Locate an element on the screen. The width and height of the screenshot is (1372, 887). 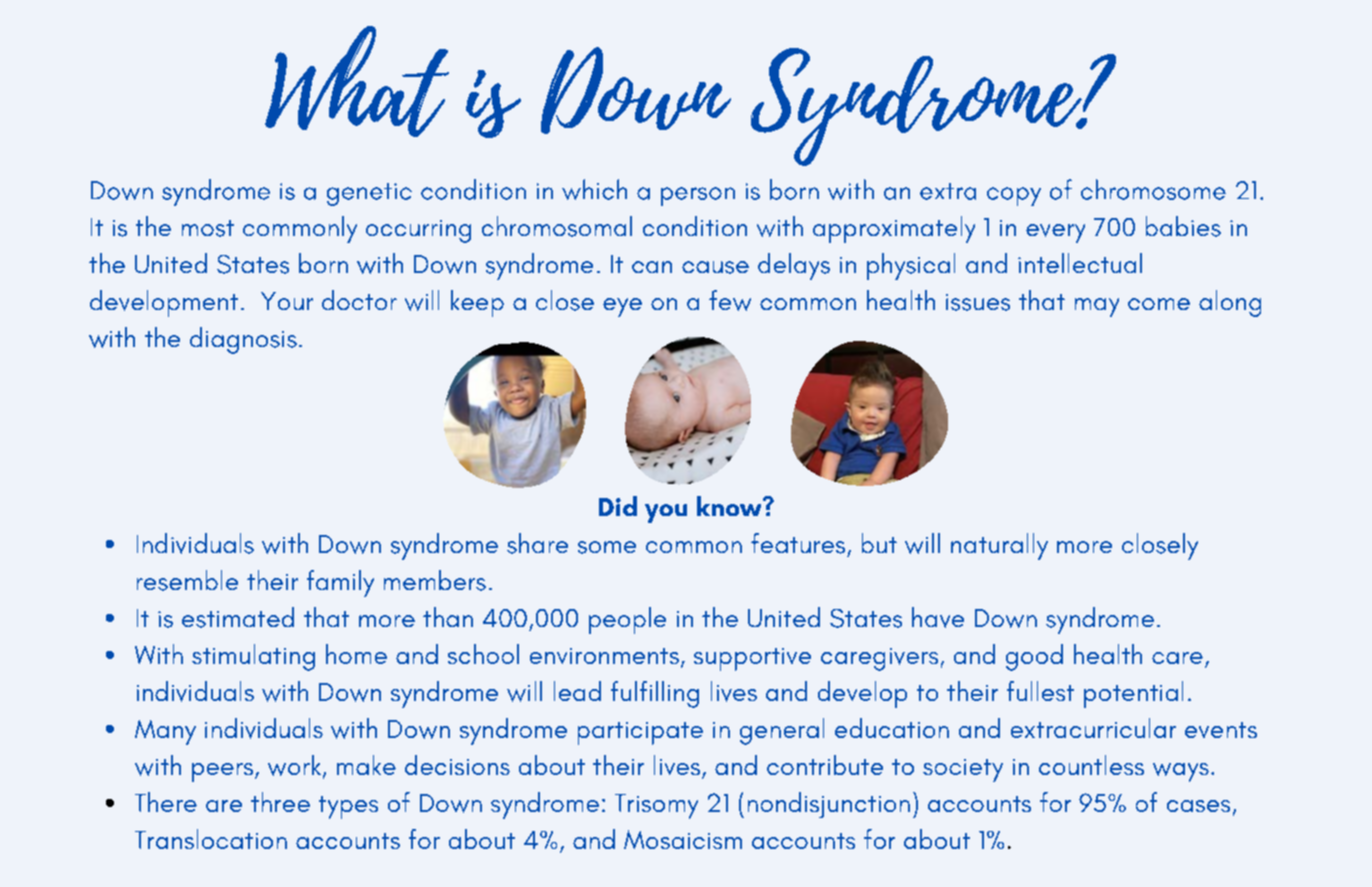
What is located at coordinates (357, 81).
